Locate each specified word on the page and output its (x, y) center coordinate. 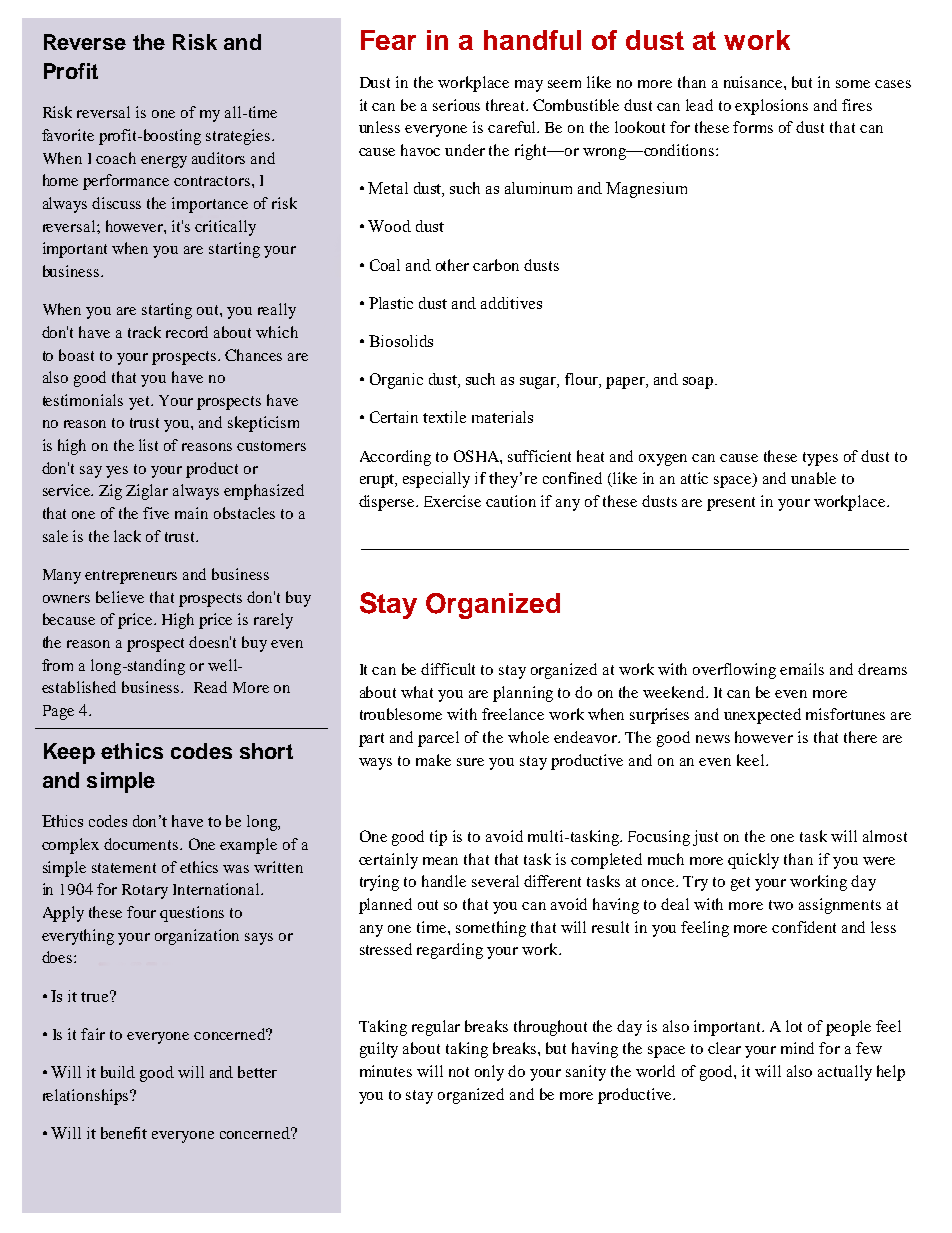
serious (456, 105)
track (144, 332)
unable (813, 478)
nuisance (754, 82)
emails (802, 669)
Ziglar (147, 492)
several (495, 881)
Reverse (85, 42)
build (118, 1072)
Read (210, 687)
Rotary (145, 891)
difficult (448, 669)
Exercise (452, 501)
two (781, 905)
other (452, 265)
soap (699, 383)
